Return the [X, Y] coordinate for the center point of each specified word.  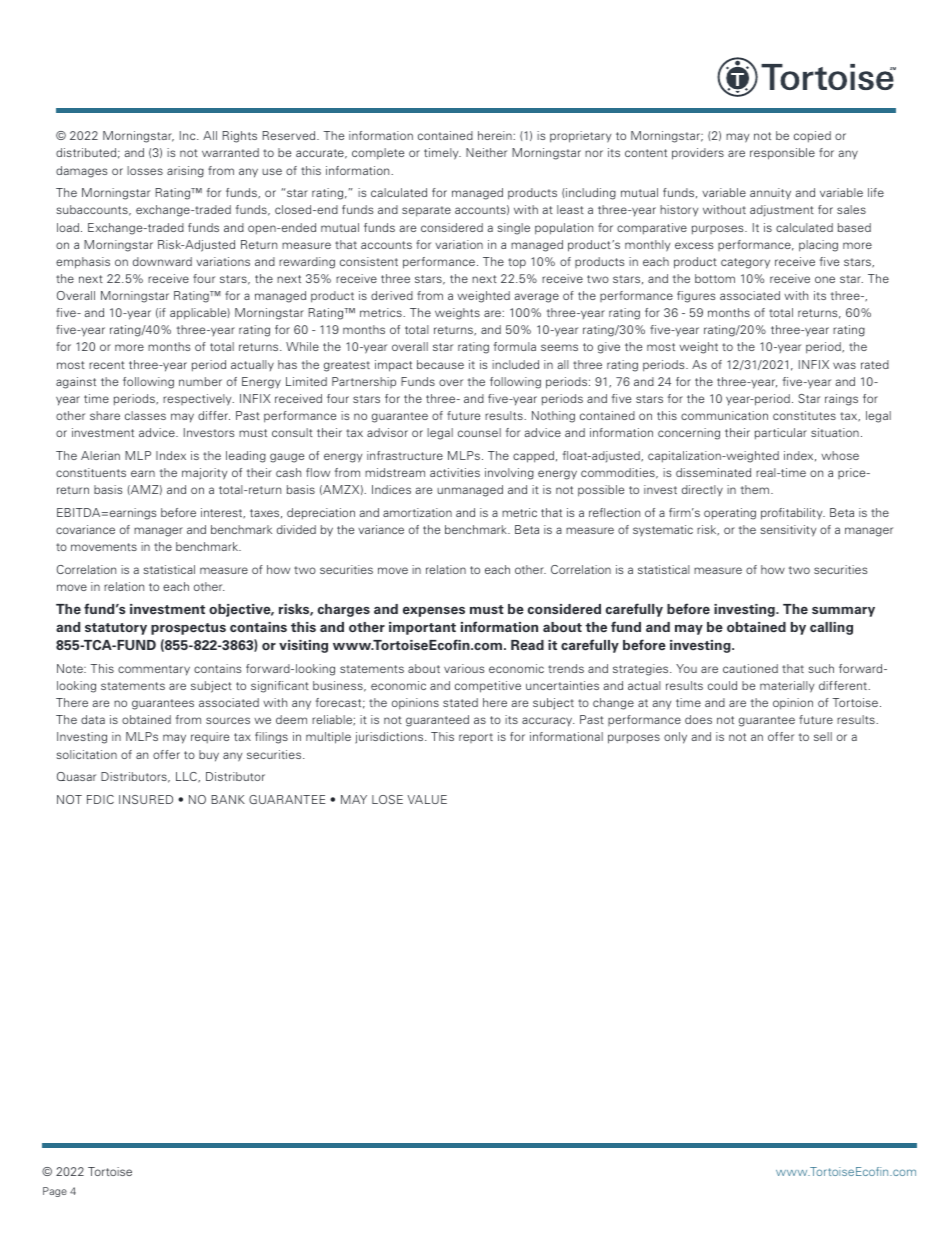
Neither [486, 152]
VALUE [427, 799]
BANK [228, 799]
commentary [154, 670]
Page [55, 1192]
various [464, 668]
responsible [782, 154]
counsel [479, 432]
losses [145, 170]
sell [823, 736]
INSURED [146, 799]
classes [145, 415]
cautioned [750, 668]
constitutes [804, 415]
